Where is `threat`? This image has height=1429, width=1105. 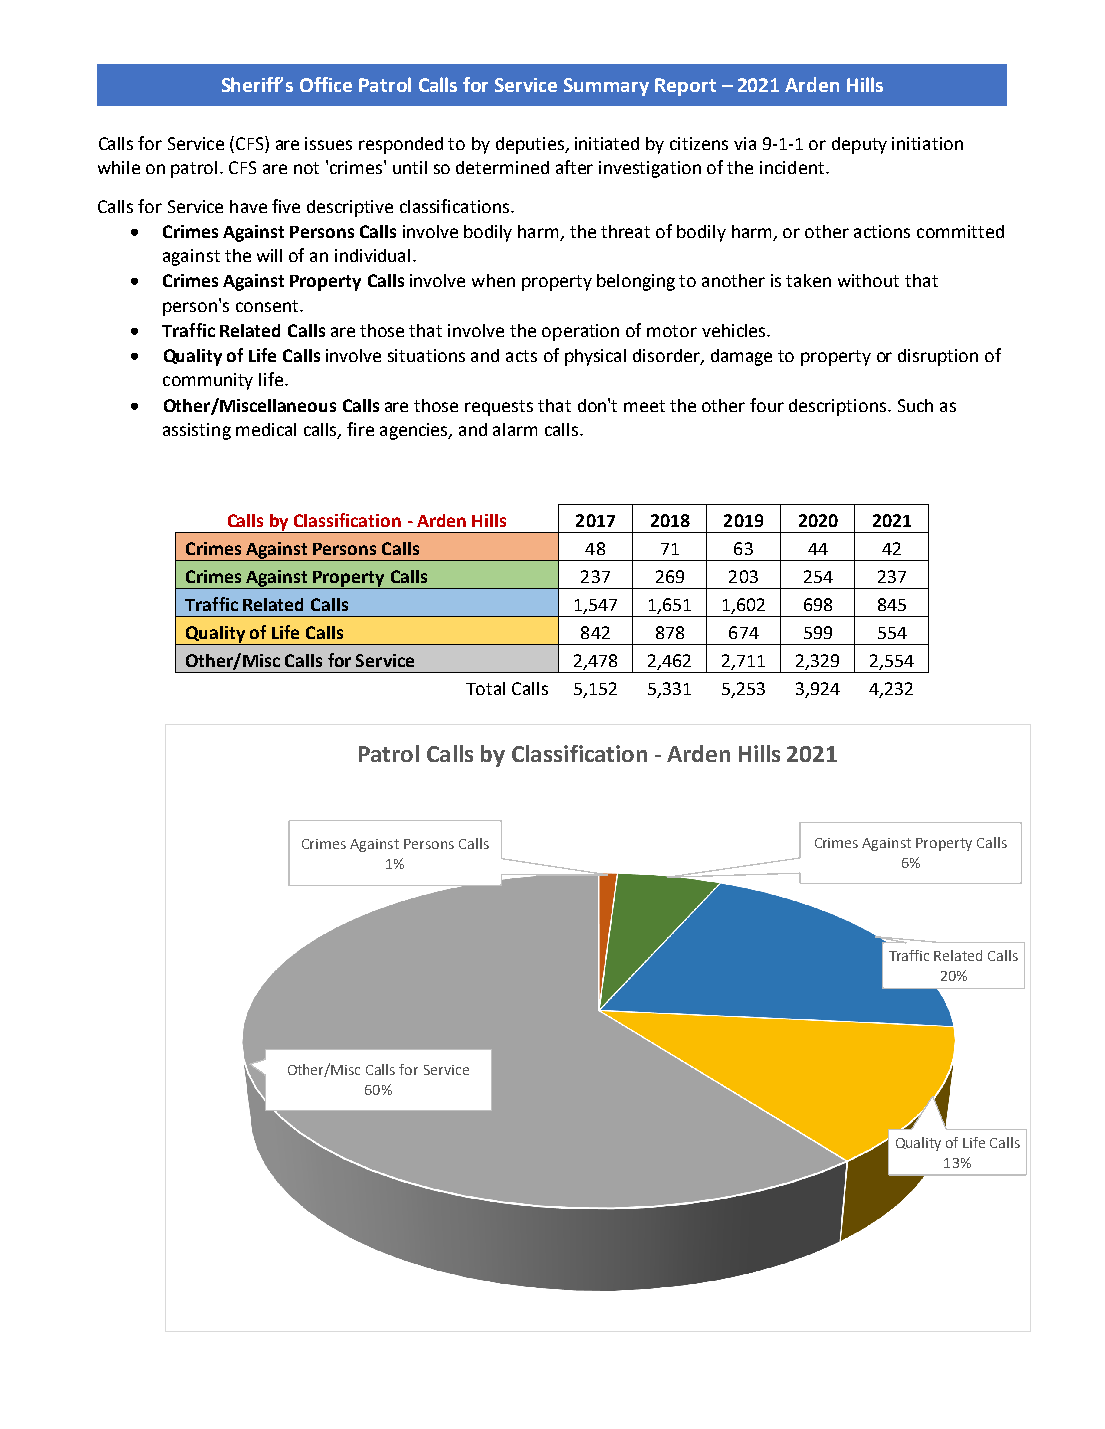
threat is located at coordinates (625, 231).
